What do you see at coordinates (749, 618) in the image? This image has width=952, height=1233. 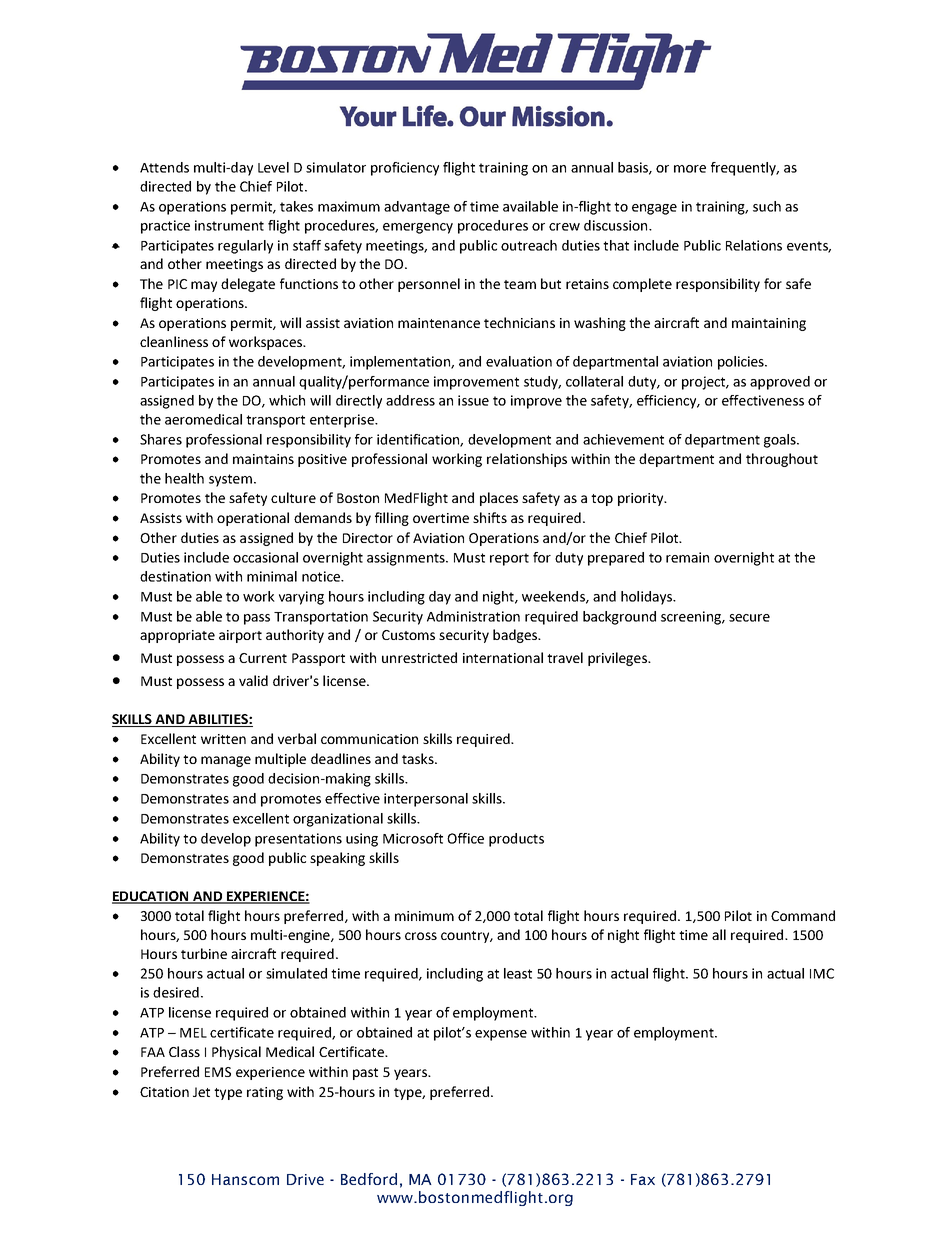 I see `secure` at bounding box center [749, 618].
